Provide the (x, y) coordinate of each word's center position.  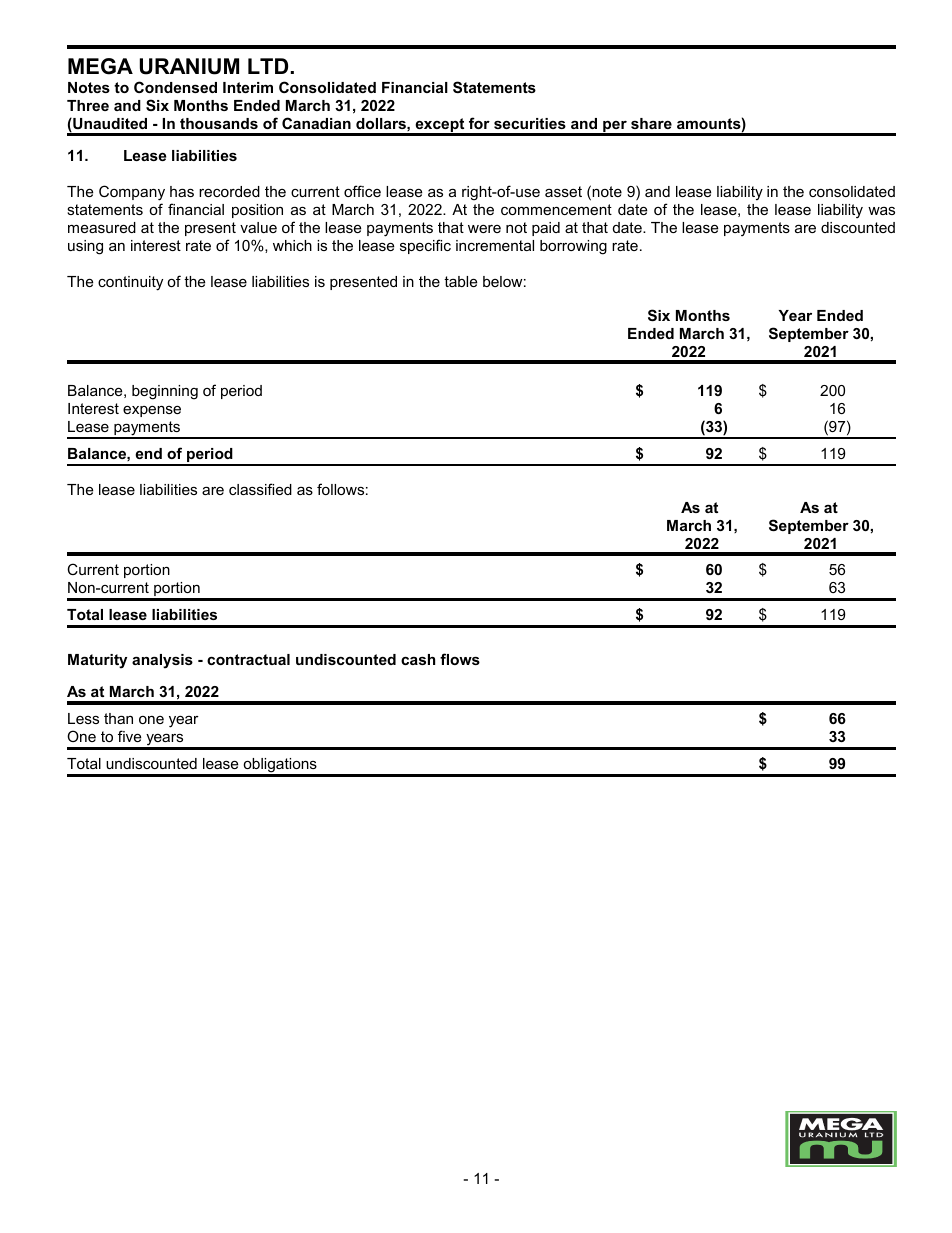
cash (418, 659)
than (118, 718)
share (651, 123)
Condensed (175, 87)
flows (460, 659)
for (479, 123)
